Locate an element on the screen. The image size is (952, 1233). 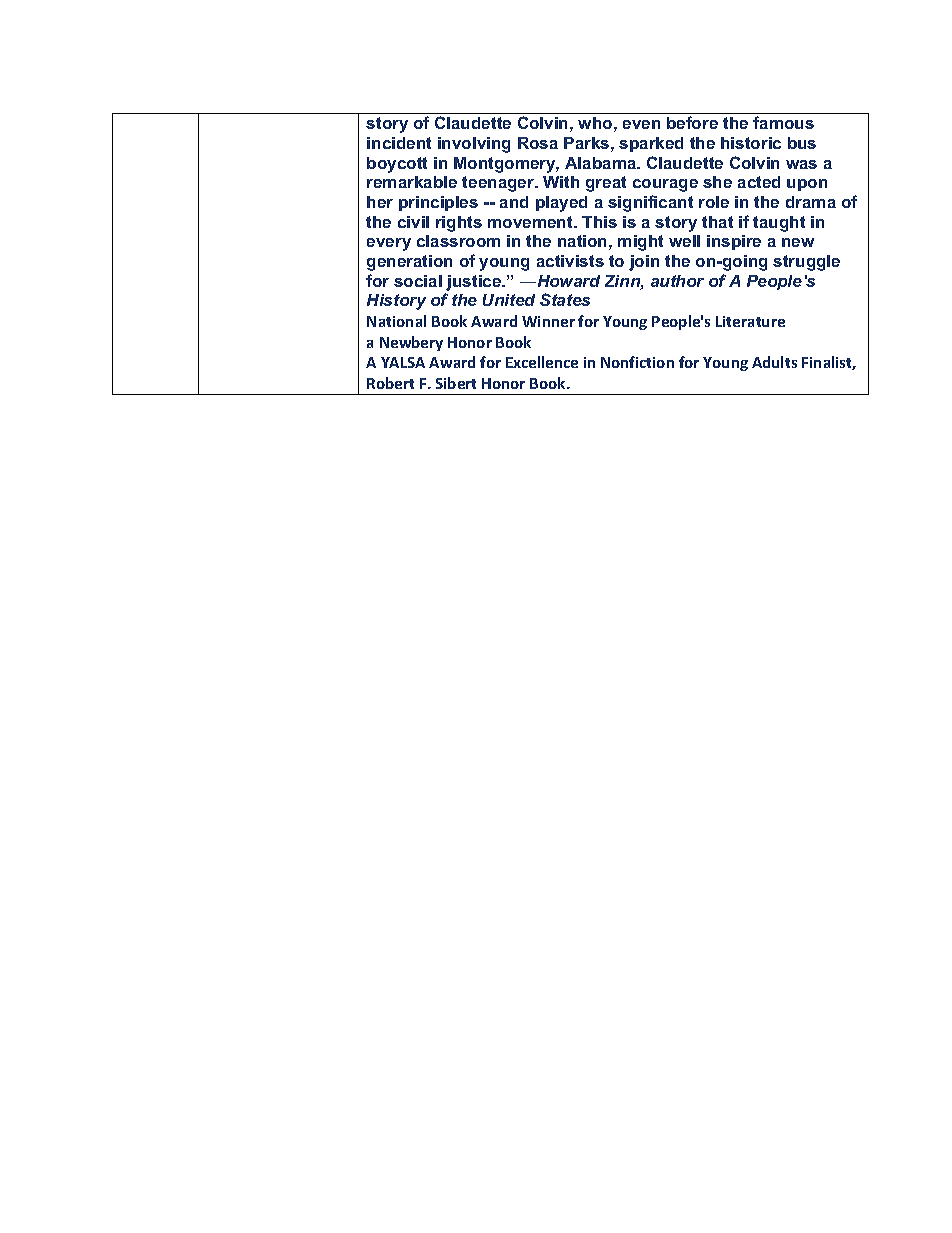
generation is located at coordinates (409, 263).
